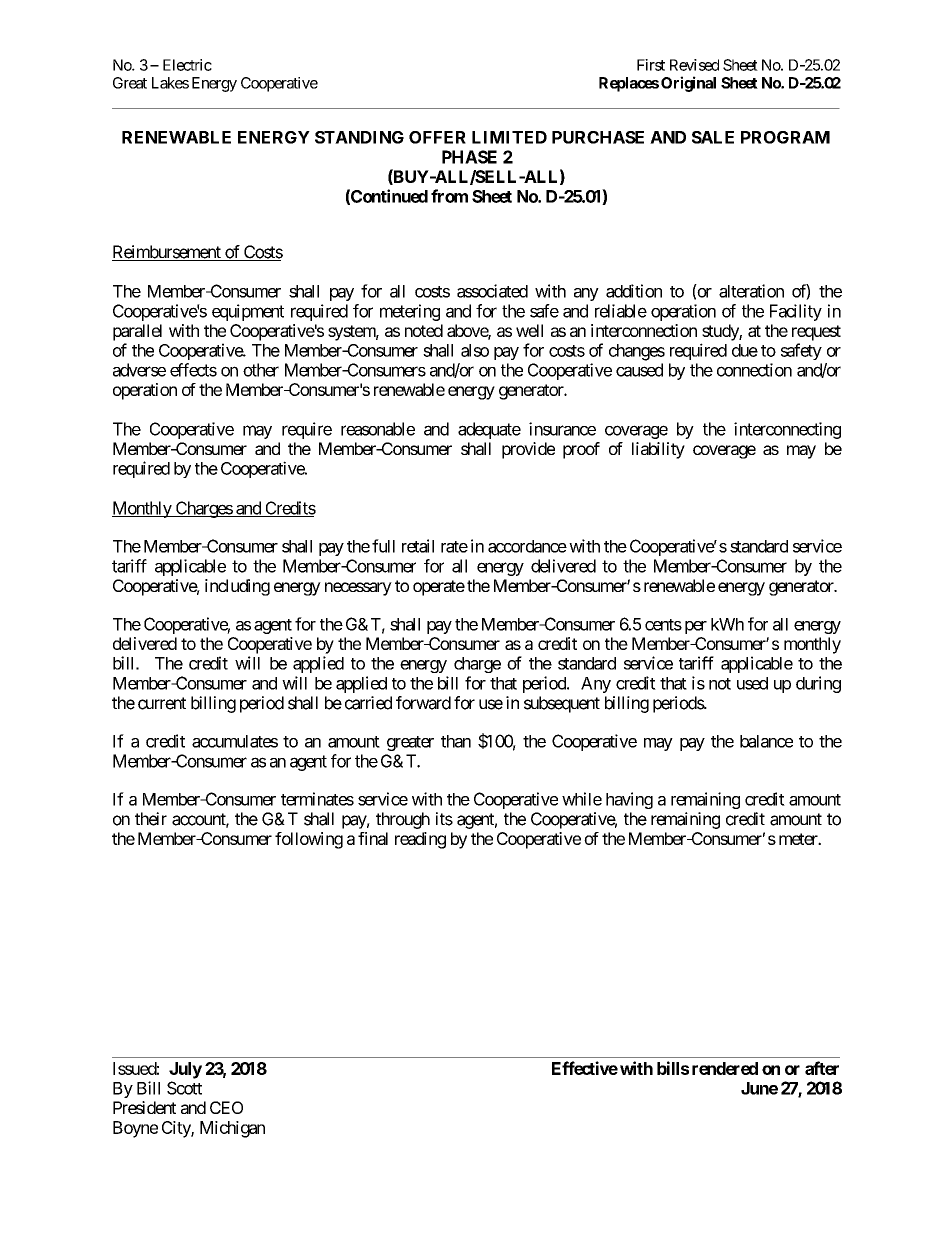 This page has height=1233, width=952. Describe the element at coordinates (261, 370) in the page. I see `other` at that location.
